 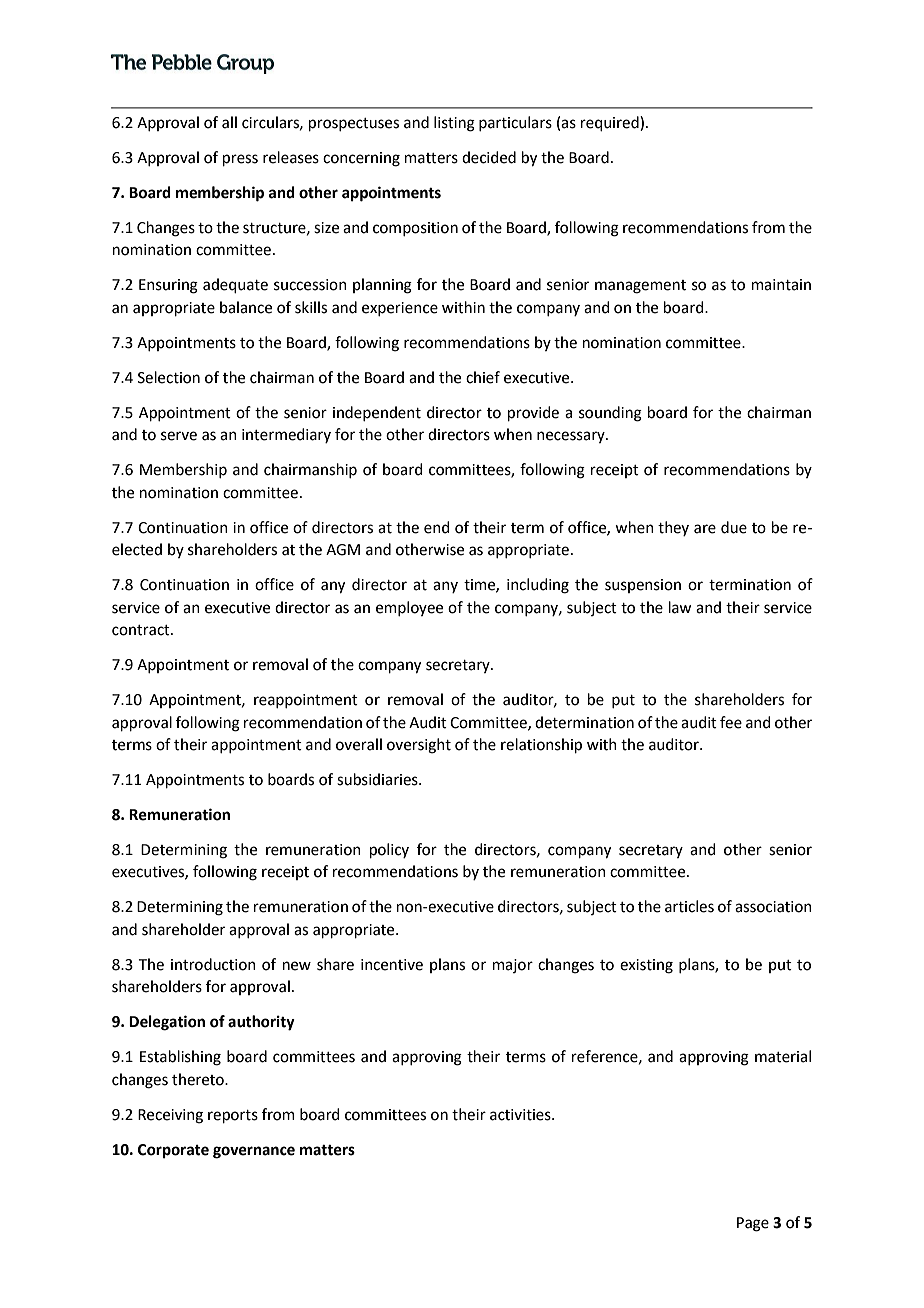 I want to click on contract, so click(x=142, y=630).
